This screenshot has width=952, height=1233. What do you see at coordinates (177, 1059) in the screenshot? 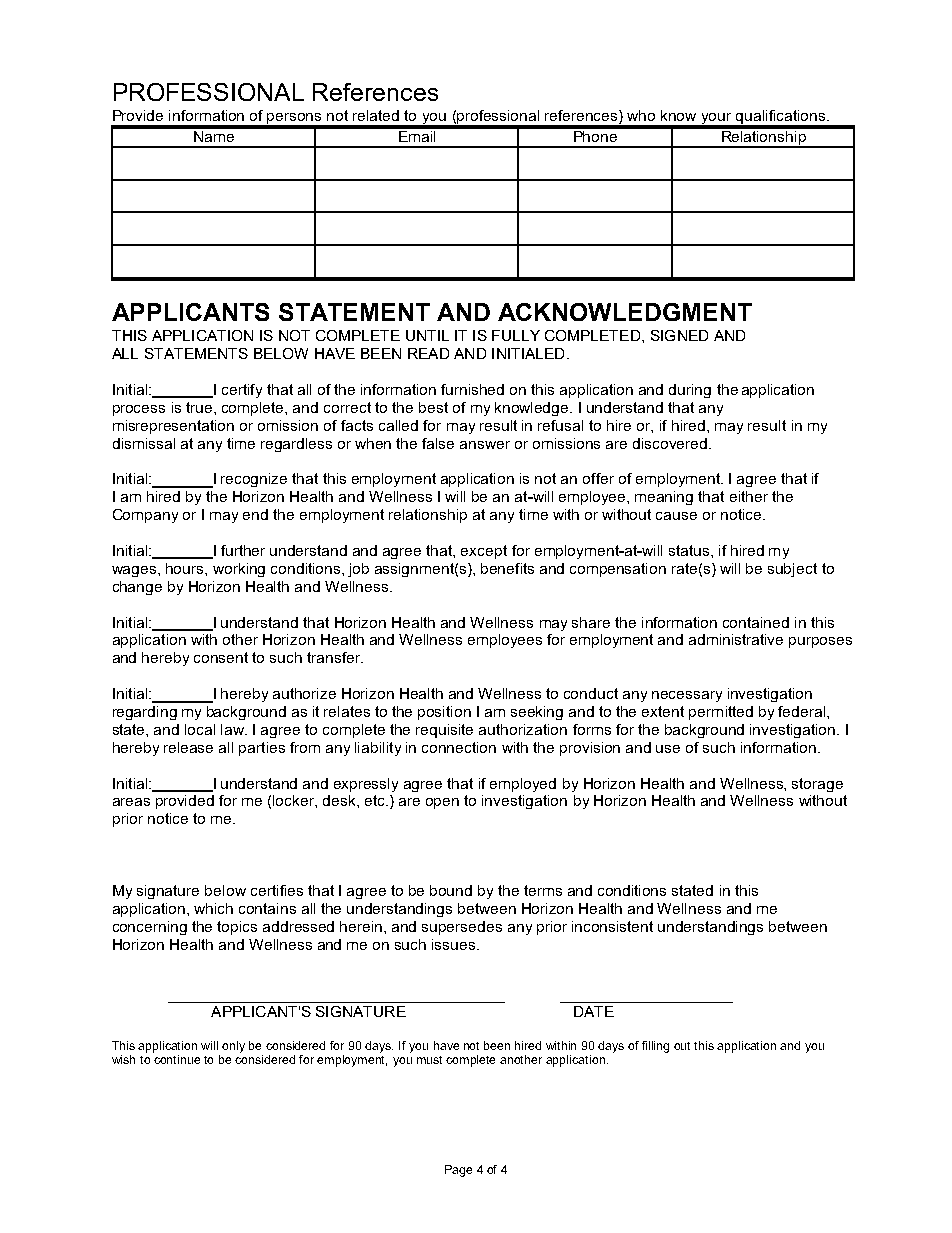
I see `continue` at bounding box center [177, 1059].
